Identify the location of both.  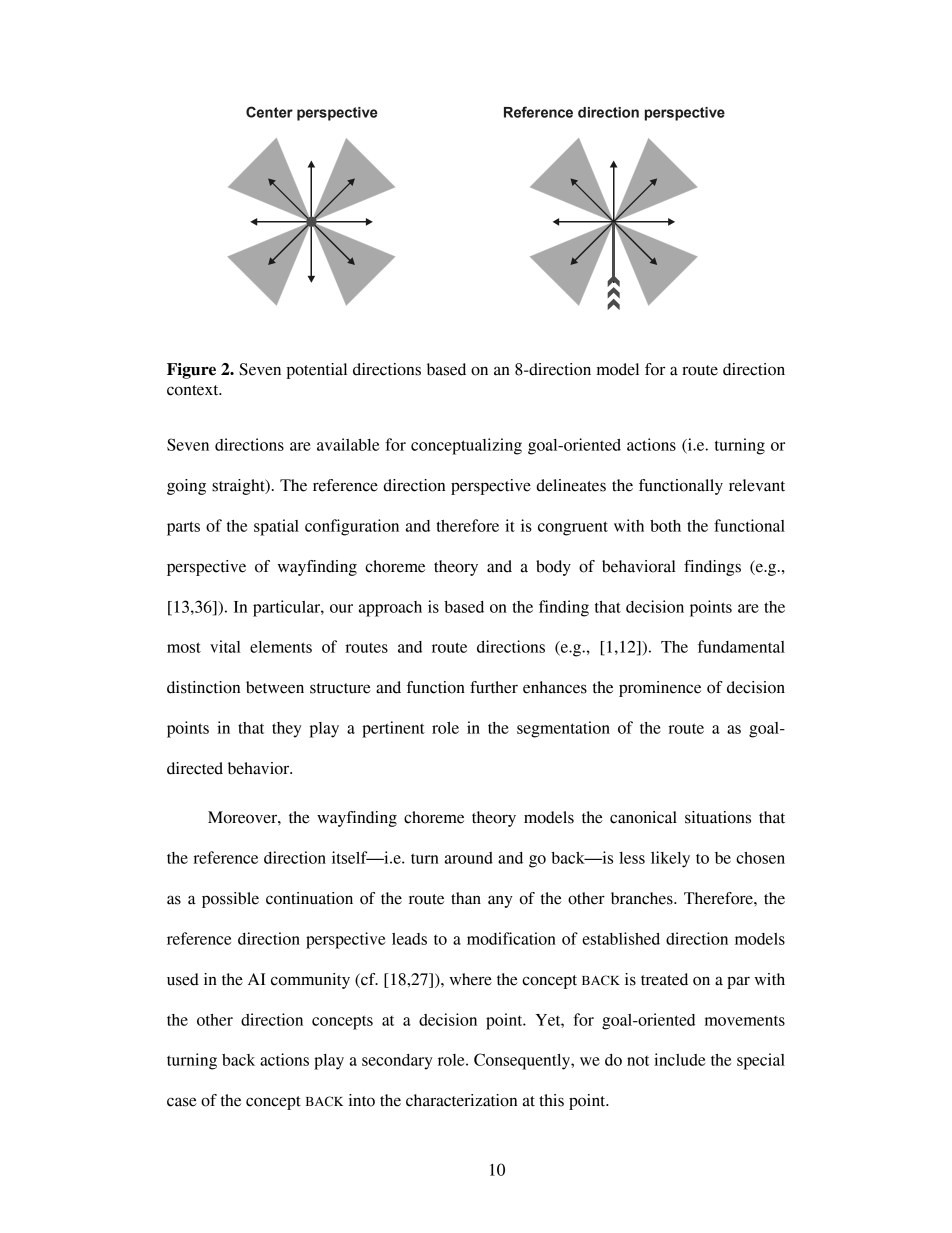
(665, 526).
